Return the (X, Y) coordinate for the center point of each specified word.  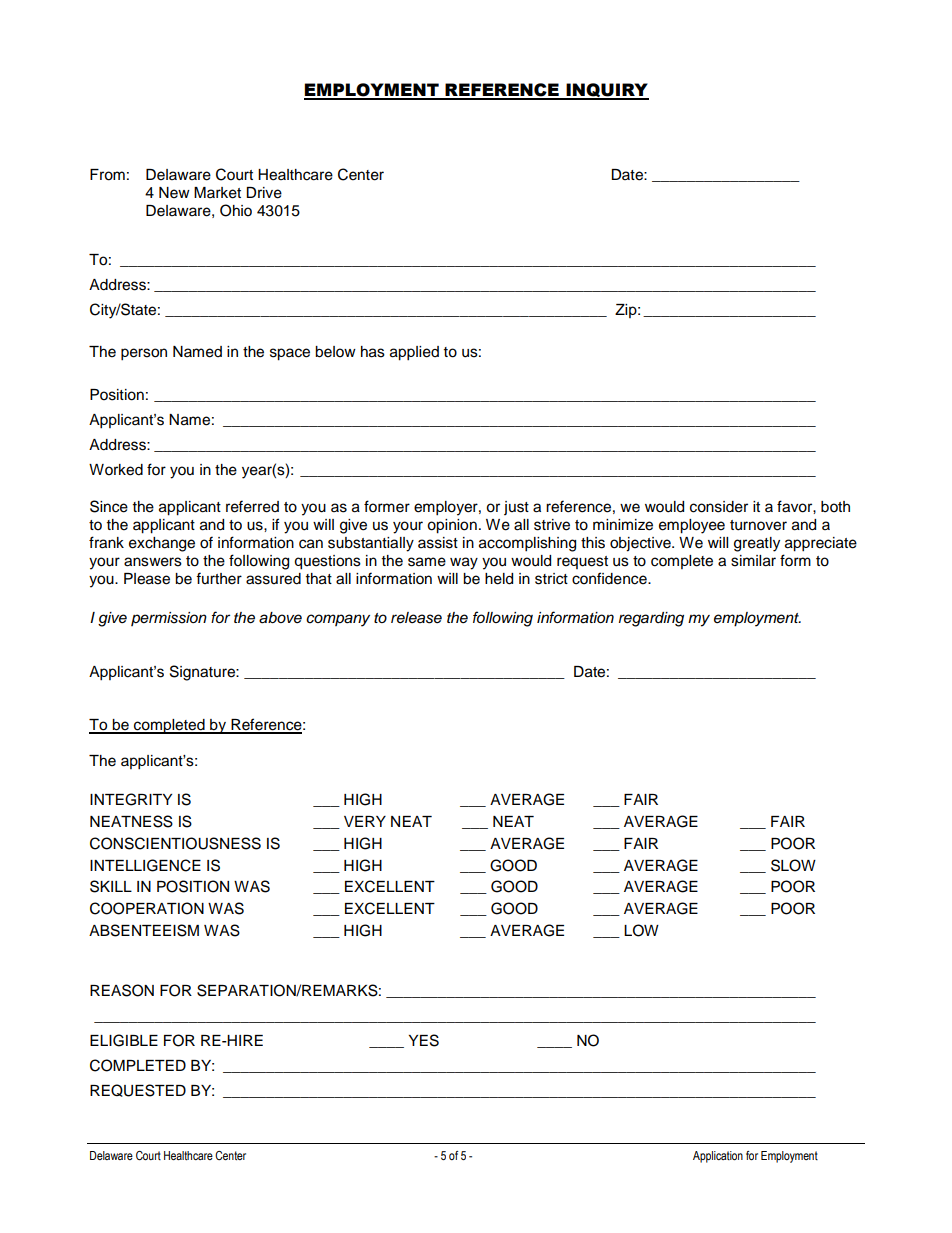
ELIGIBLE (124, 1040)
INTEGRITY (131, 799)
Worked (116, 470)
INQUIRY (606, 91)
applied (414, 353)
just (516, 508)
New (174, 193)
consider (719, 507)
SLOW (793, 865)
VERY (365, 821)
